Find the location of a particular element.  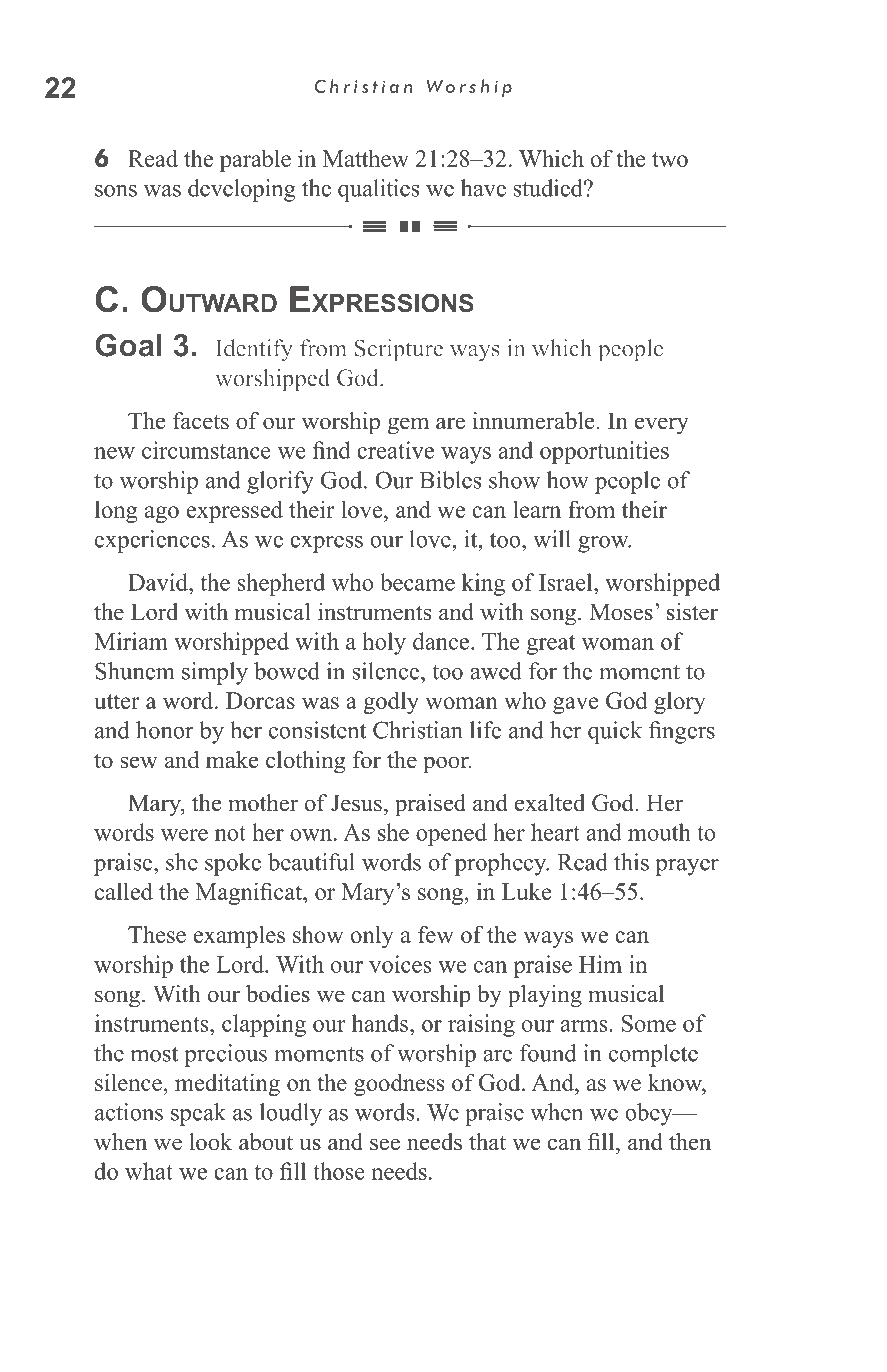

see is located at coordinates (385, 1144).
